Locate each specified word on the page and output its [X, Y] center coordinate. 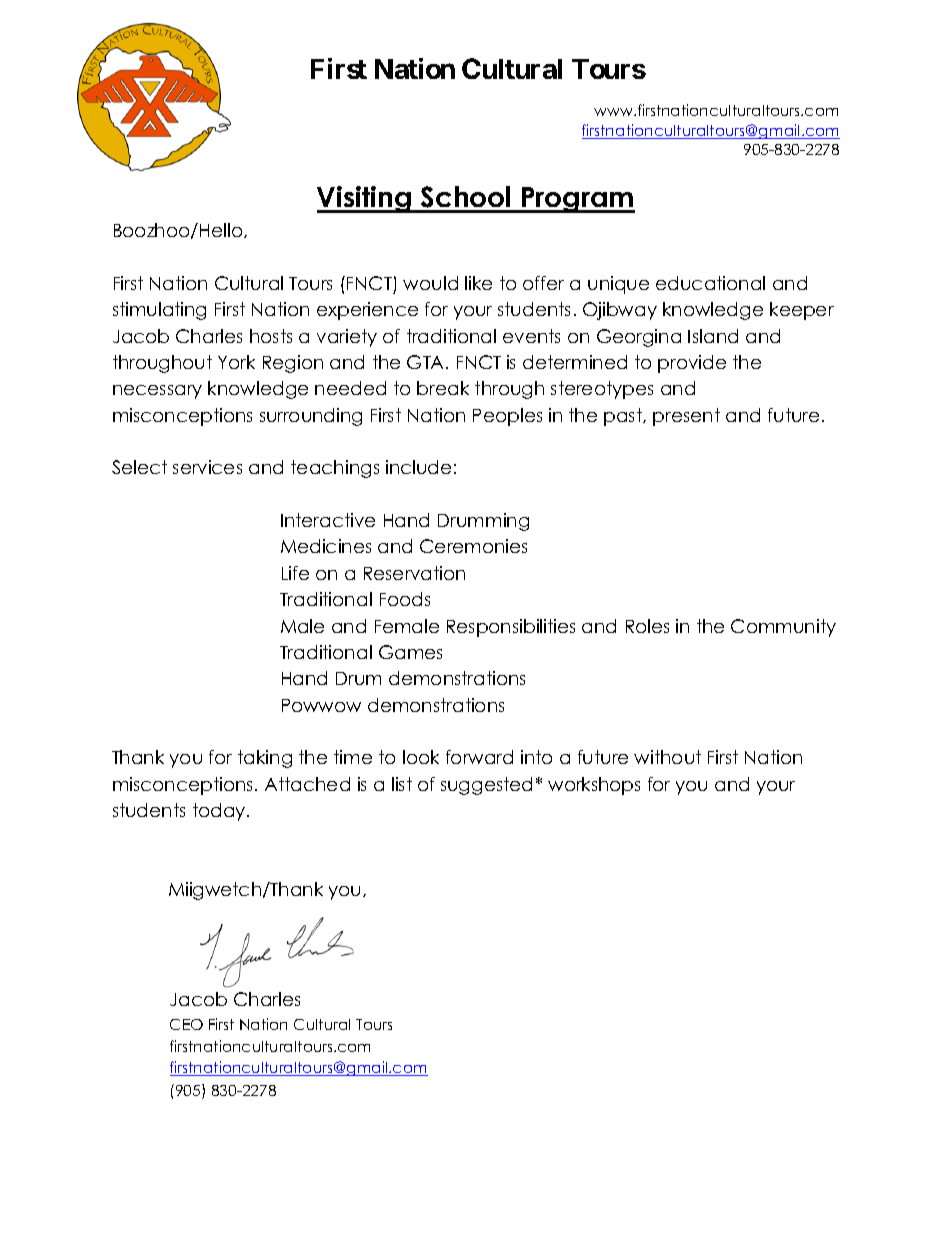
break [443, 388]
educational [710, 283]
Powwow [321, 705]
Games [410, 652]
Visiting [365, 199]
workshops [594, 786]
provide [692, 364]
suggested [486, 786]
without [667, 757]
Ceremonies [473, 546]
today [220, 812]
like [478, 283]
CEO [186, 1024]
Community [783, 628]
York [236, 362]
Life [295, 573]
